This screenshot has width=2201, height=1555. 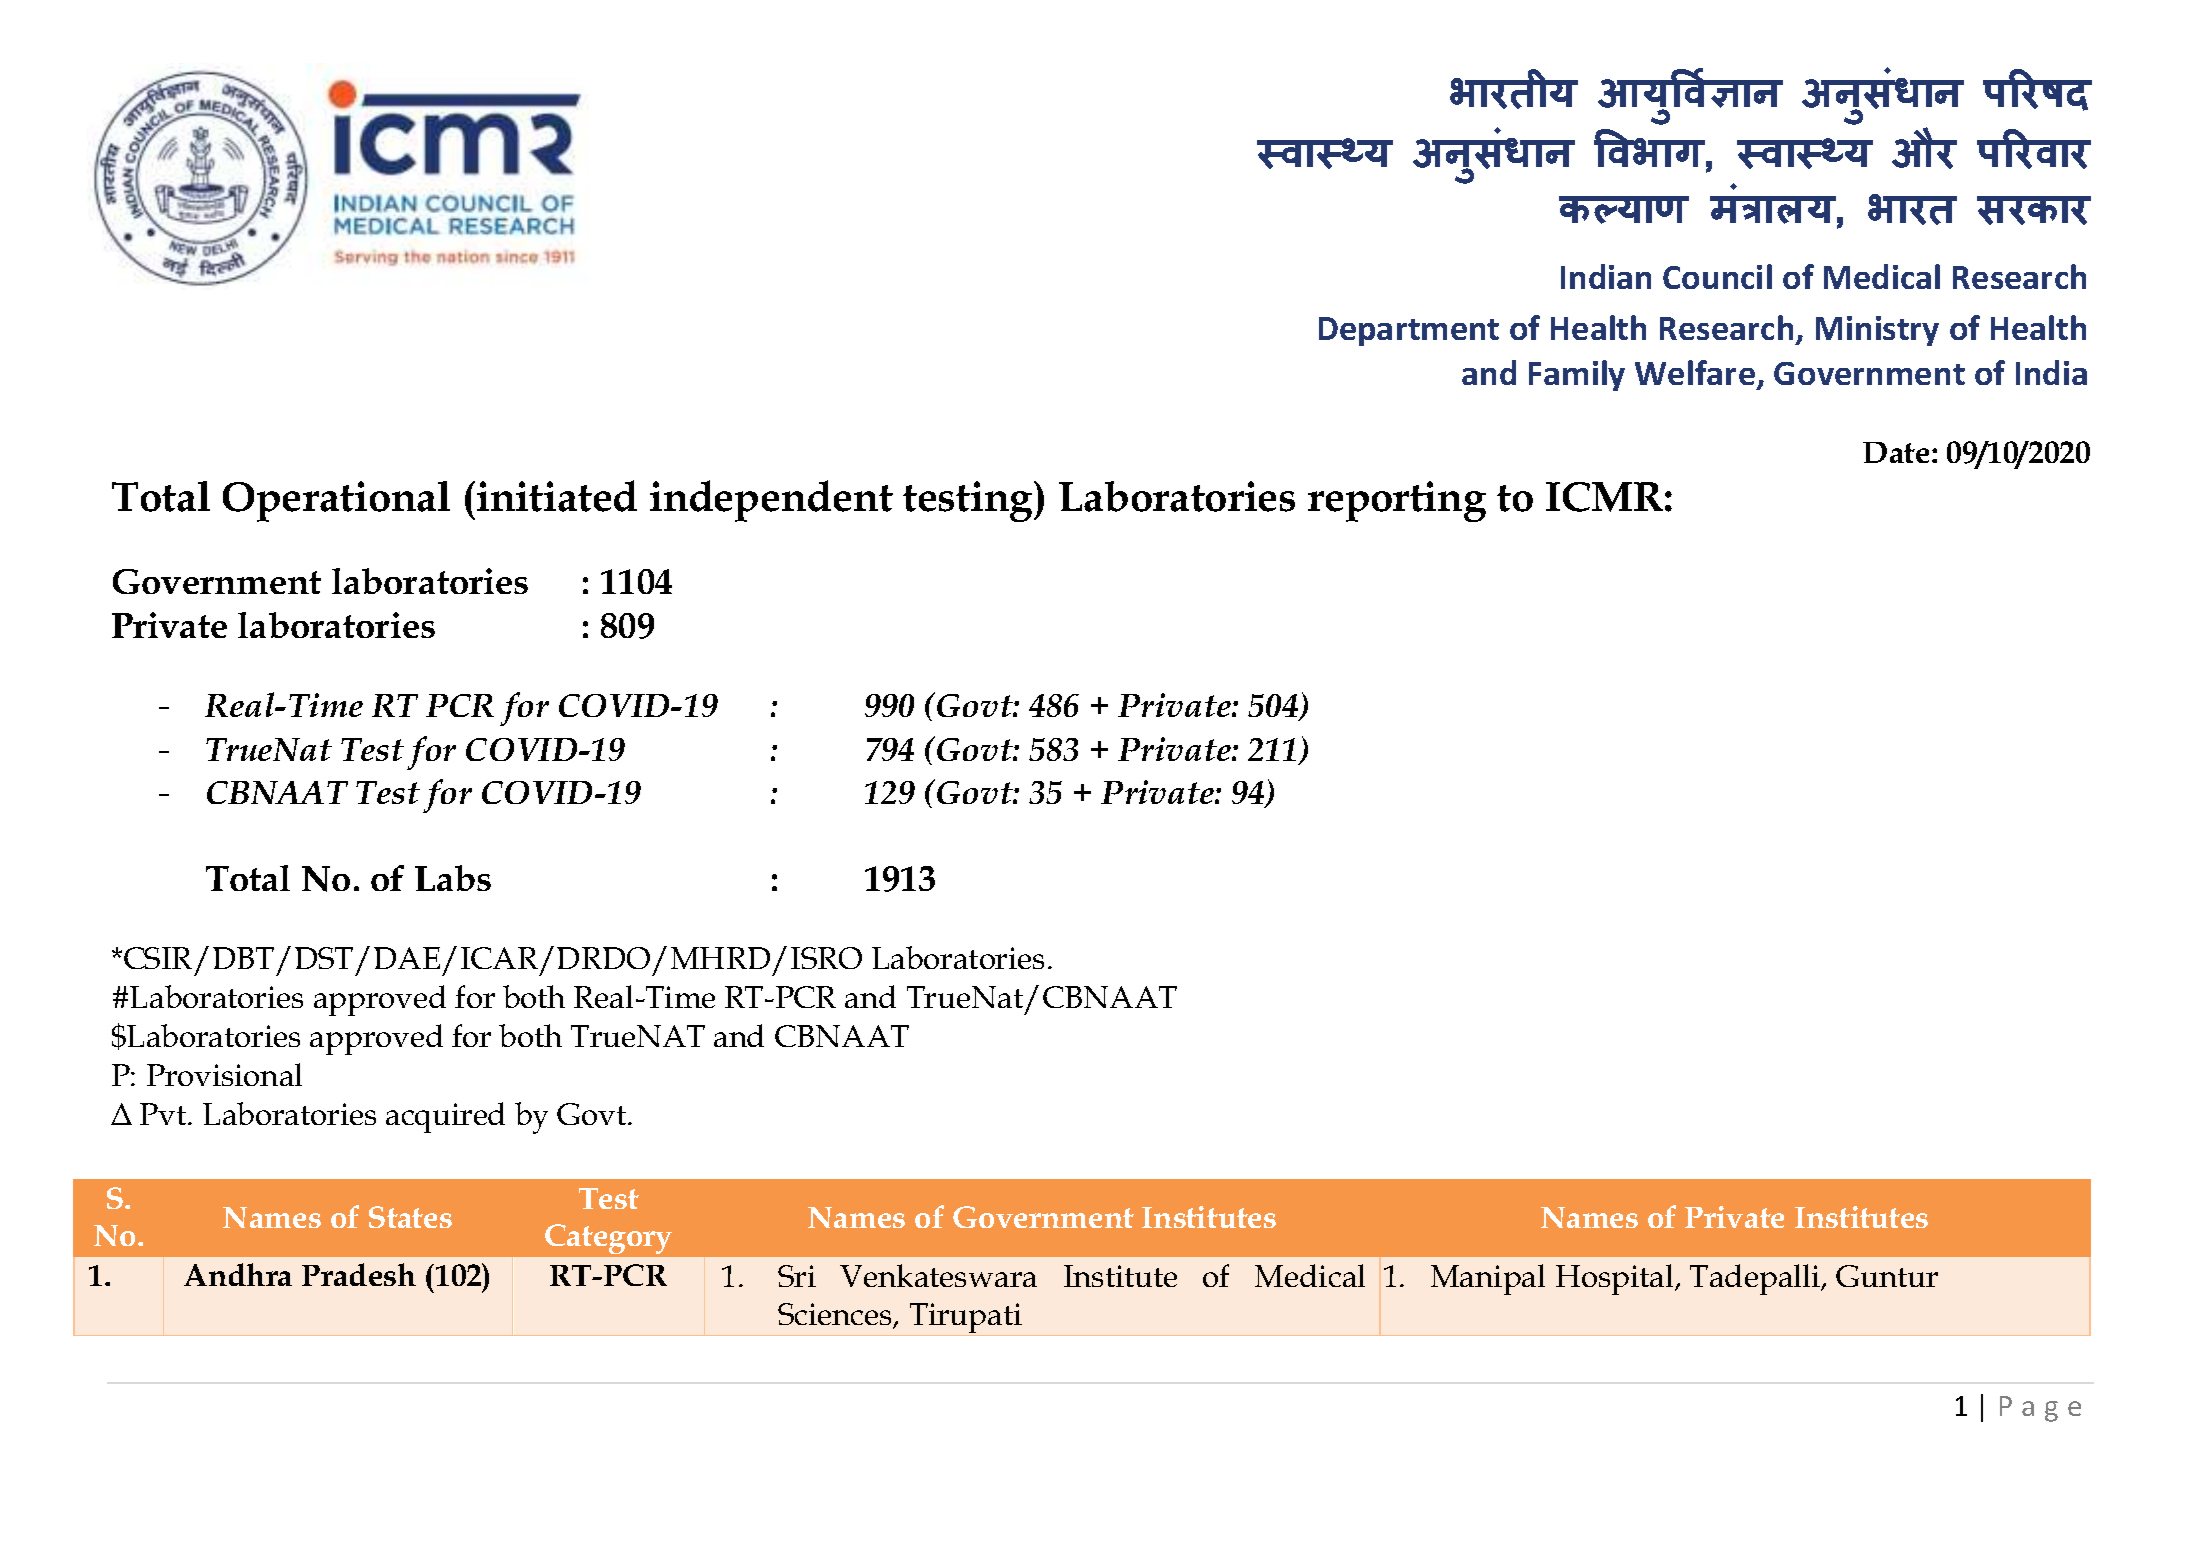 What do you see at coordinates (608, 1239) in the screenshot?
I see `Category` at bounding box center [608, 1239].
